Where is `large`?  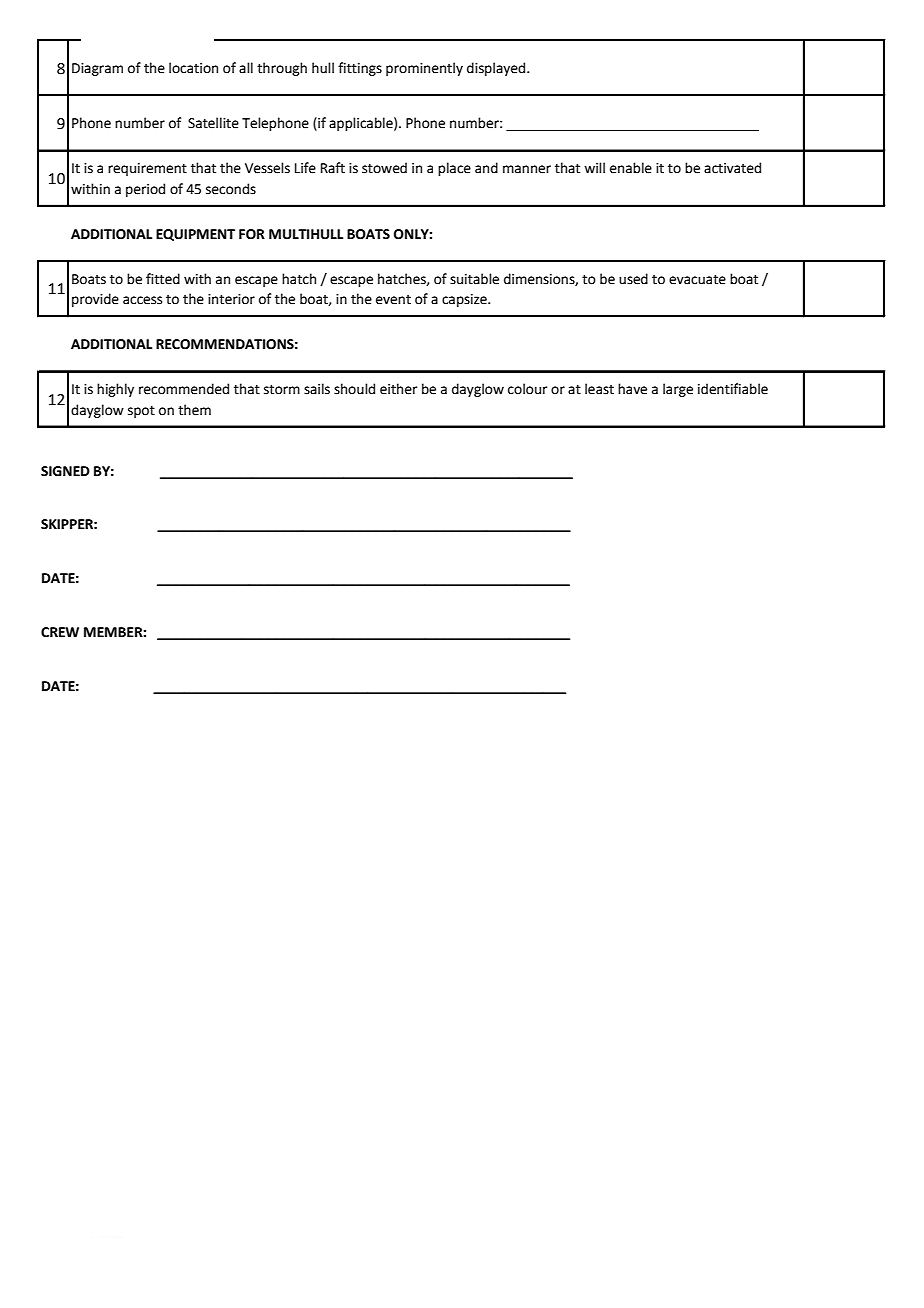 large is located at coordinates (678, 390).
